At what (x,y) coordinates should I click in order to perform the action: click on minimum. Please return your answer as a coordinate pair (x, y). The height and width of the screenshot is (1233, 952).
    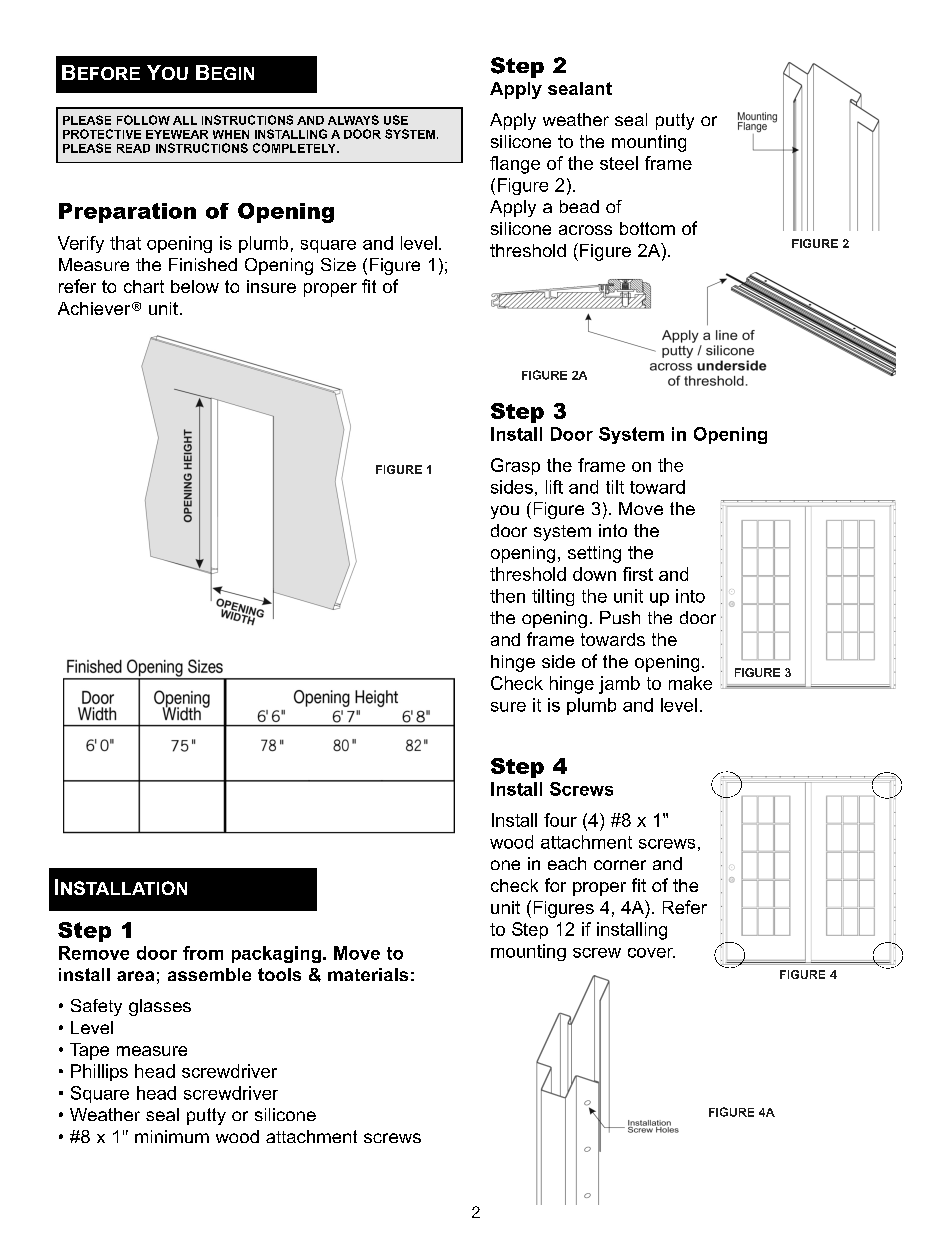
    Looking at the image, I should click on (172, 1136).
